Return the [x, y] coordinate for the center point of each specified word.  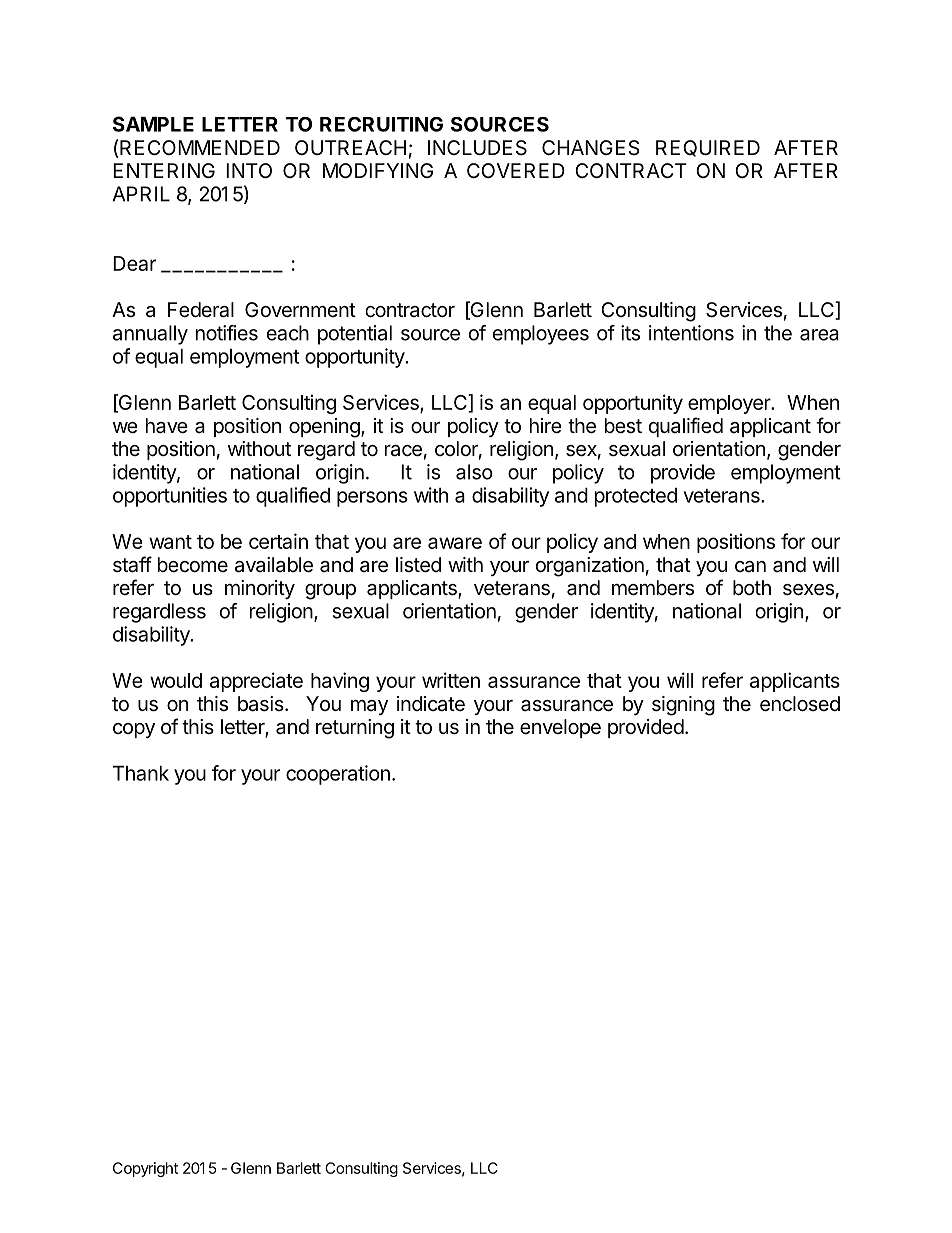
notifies [227, 333]
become [193, 564]
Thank [141, 773]
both [752, 587]
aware [455, 543]
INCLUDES [477, 148]
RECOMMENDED [200, 147]
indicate [431, 704]
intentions [691, 333]
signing [683, 706]
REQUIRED [708, 148]
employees [541, 335]
